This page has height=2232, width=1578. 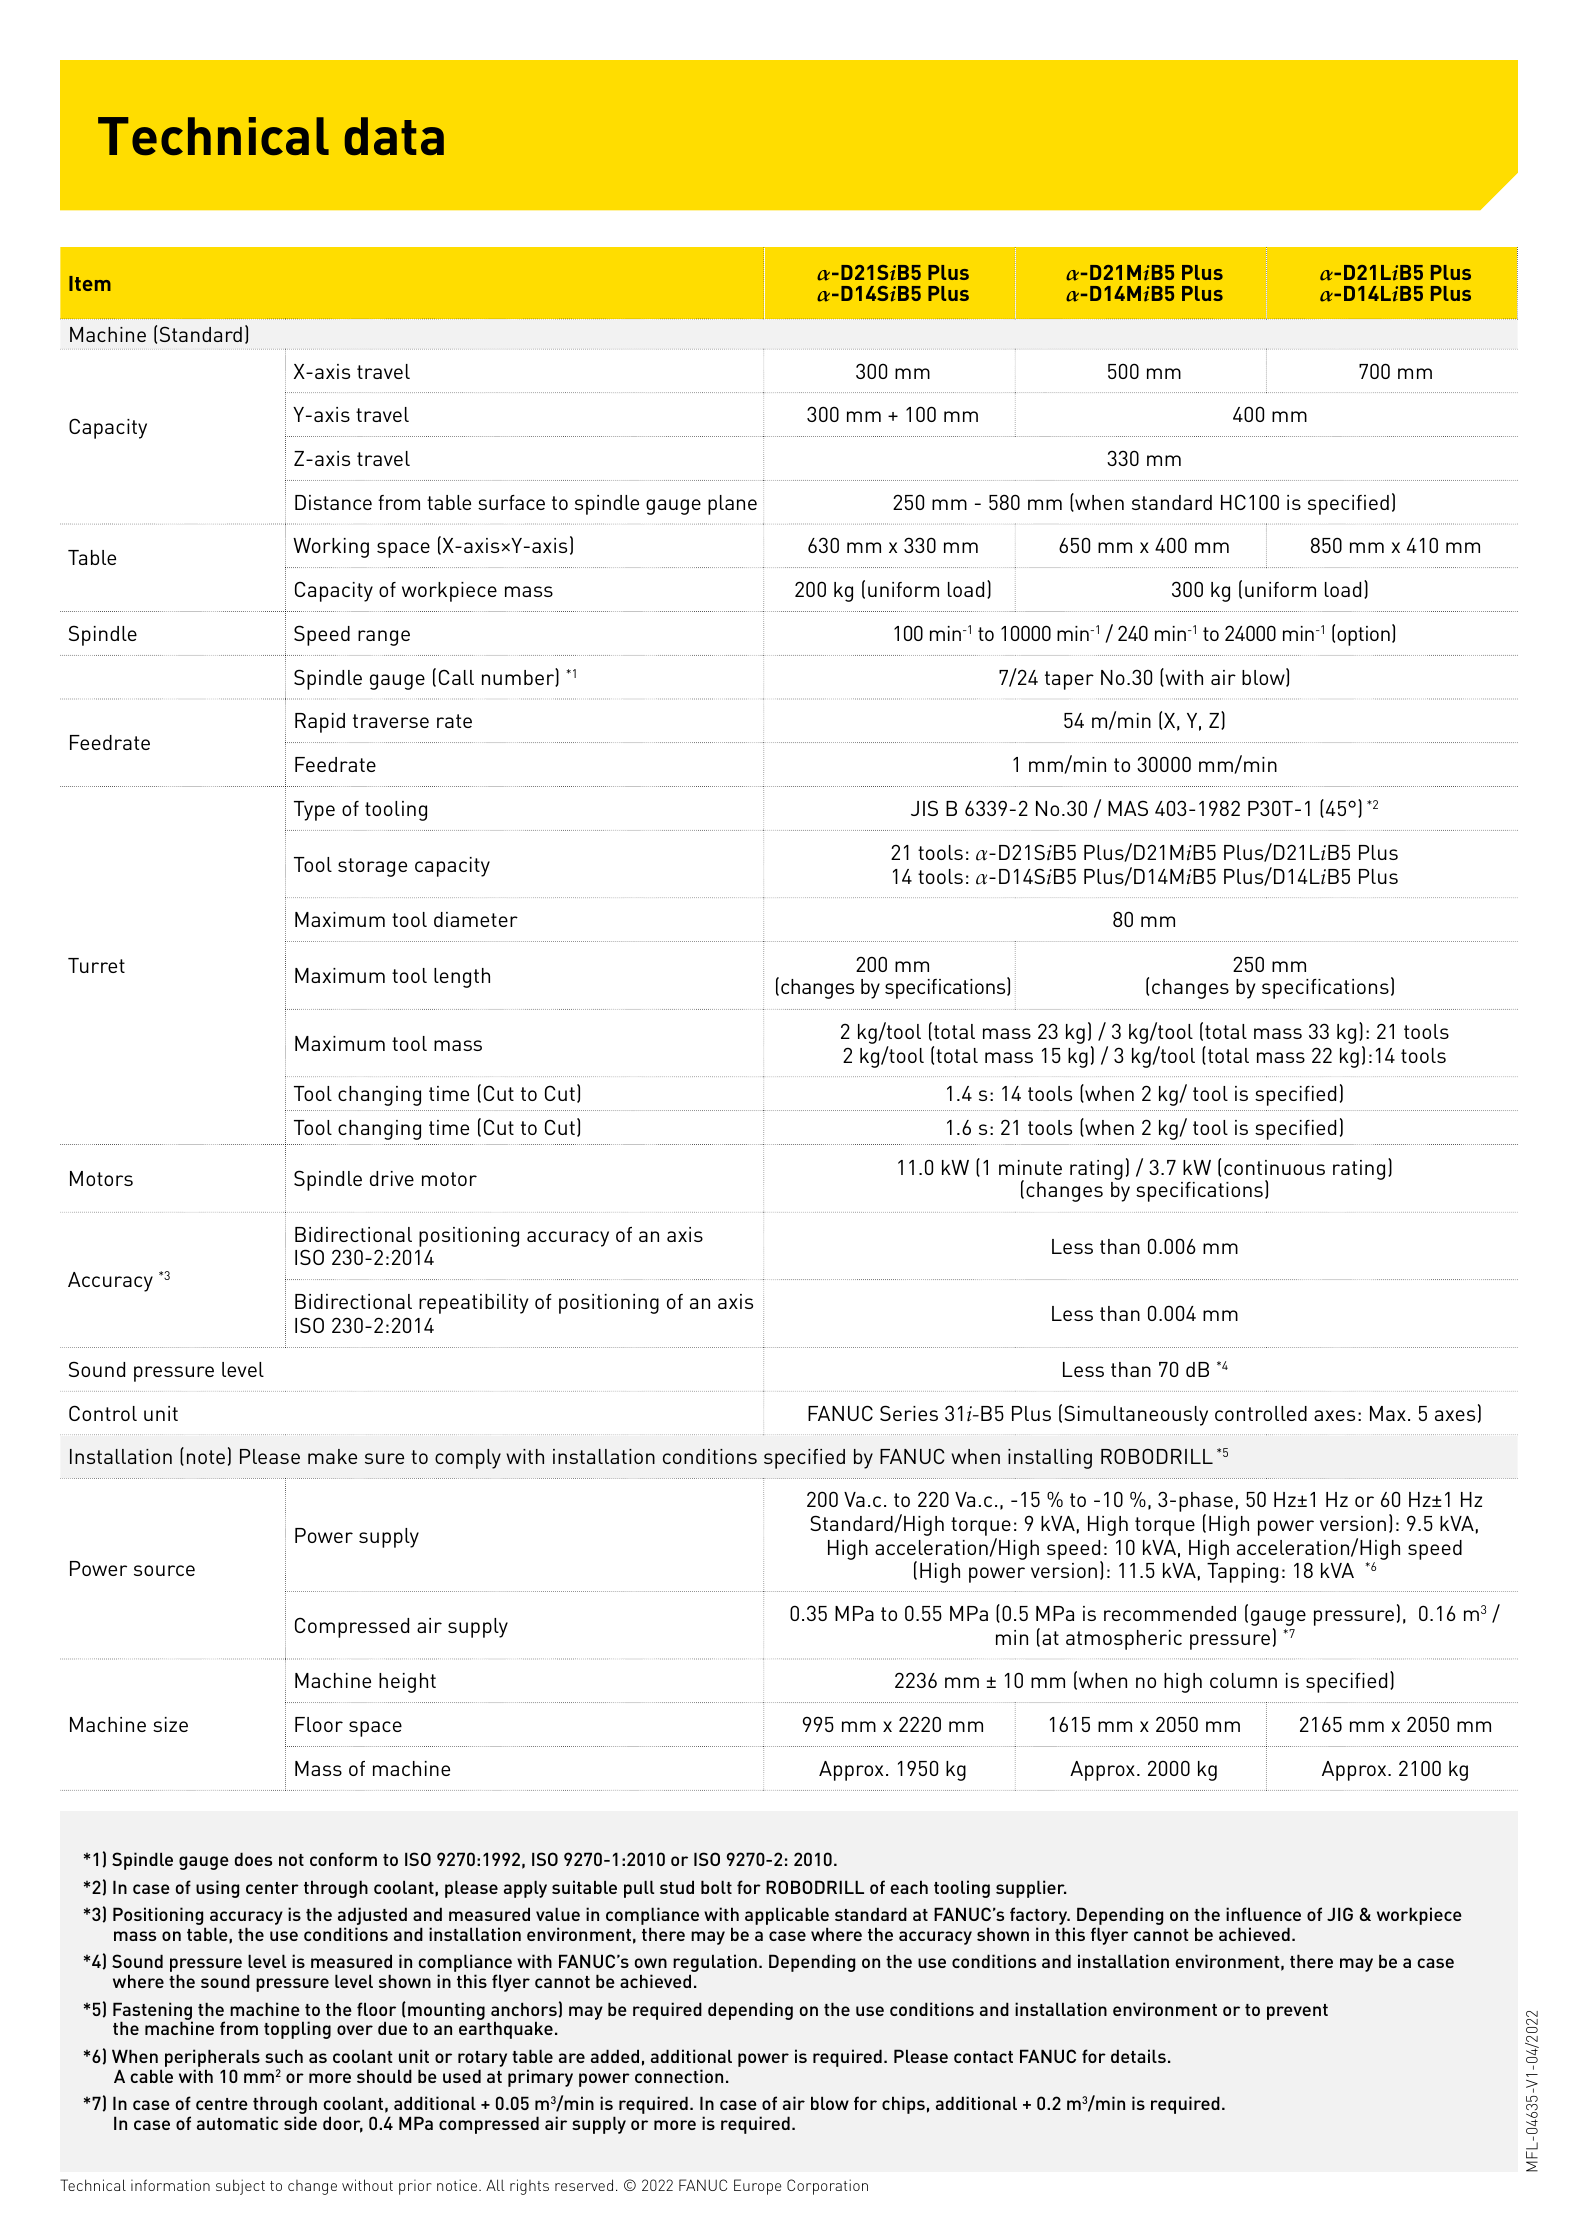 I want to click on automatic, so click(x=237, y=2123).
